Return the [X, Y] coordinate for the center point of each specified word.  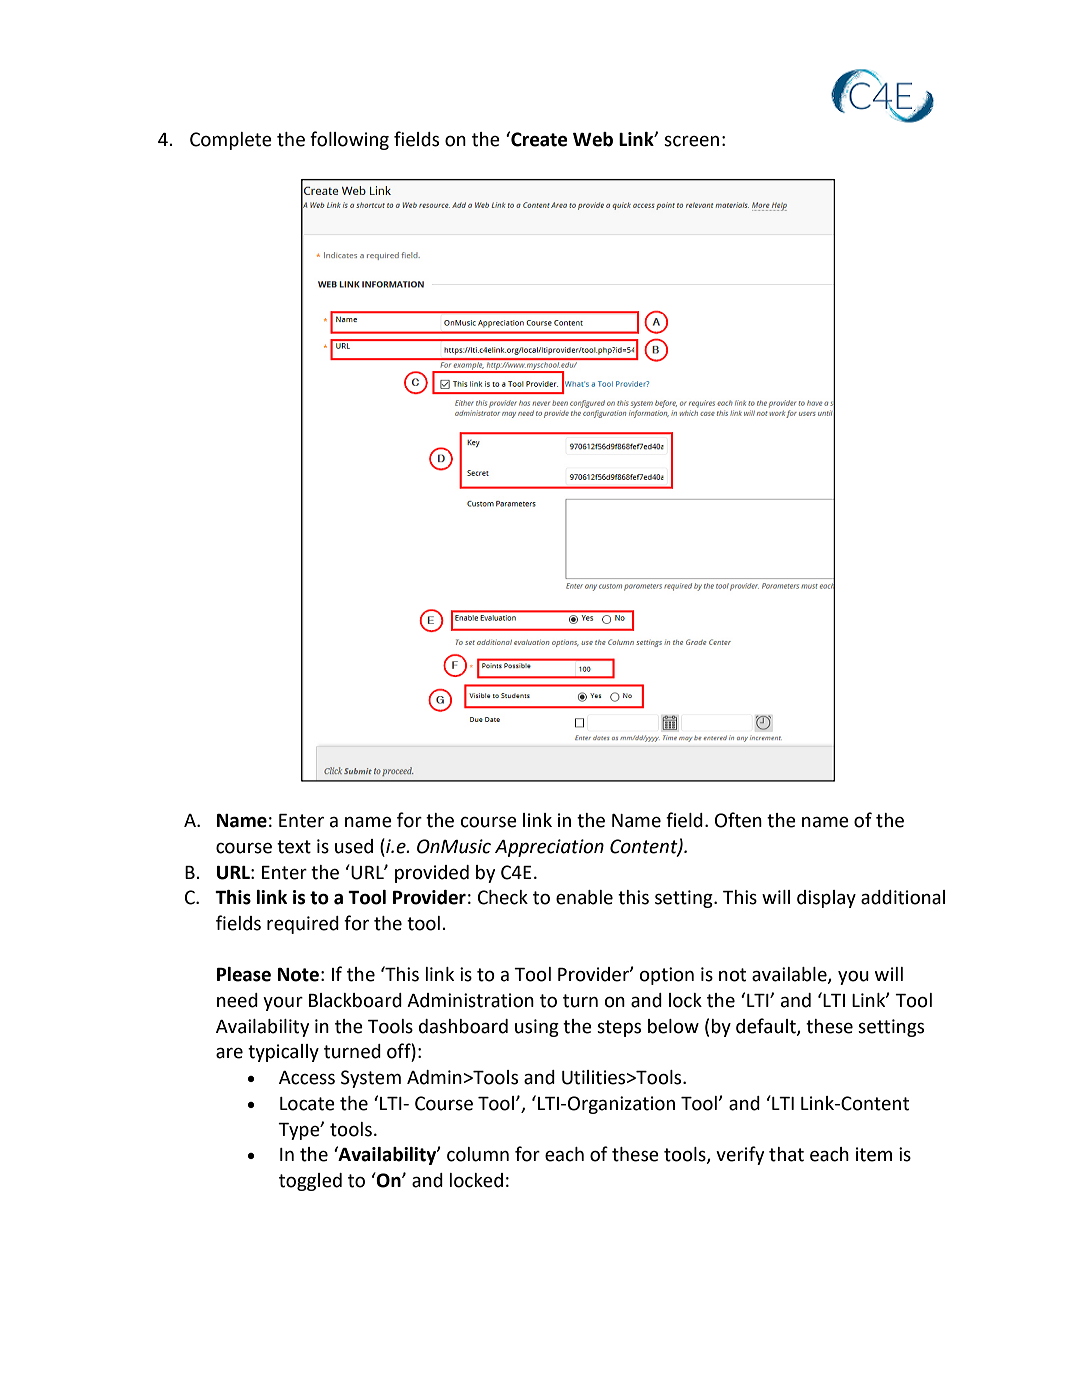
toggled [310, 1182]
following [349, 140]
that [786, 1154]
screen [691, 141]
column [478, 1154]
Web [593, 139]
